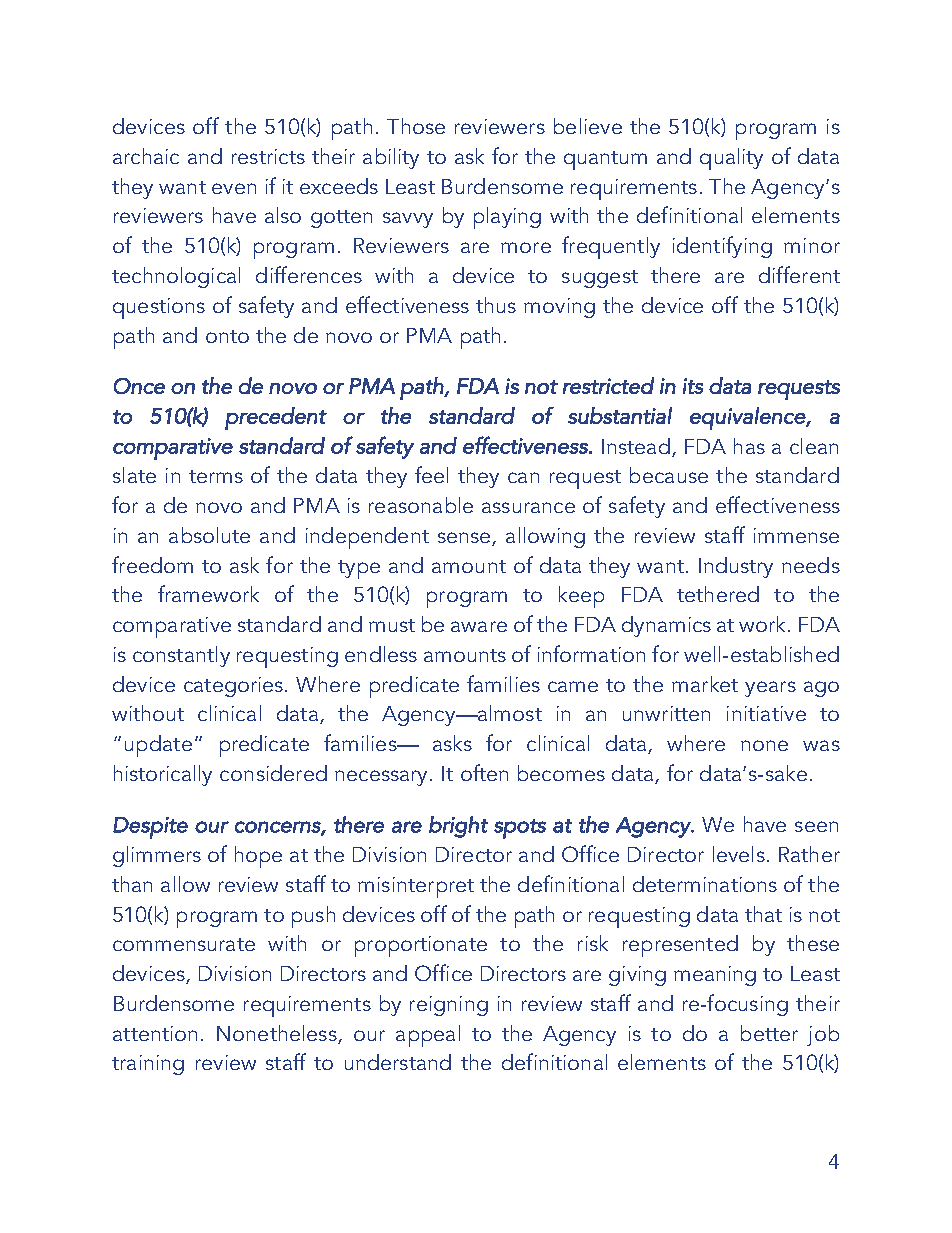 The image size is (952, 1233). I want to click on levels, so click(739, 854).
